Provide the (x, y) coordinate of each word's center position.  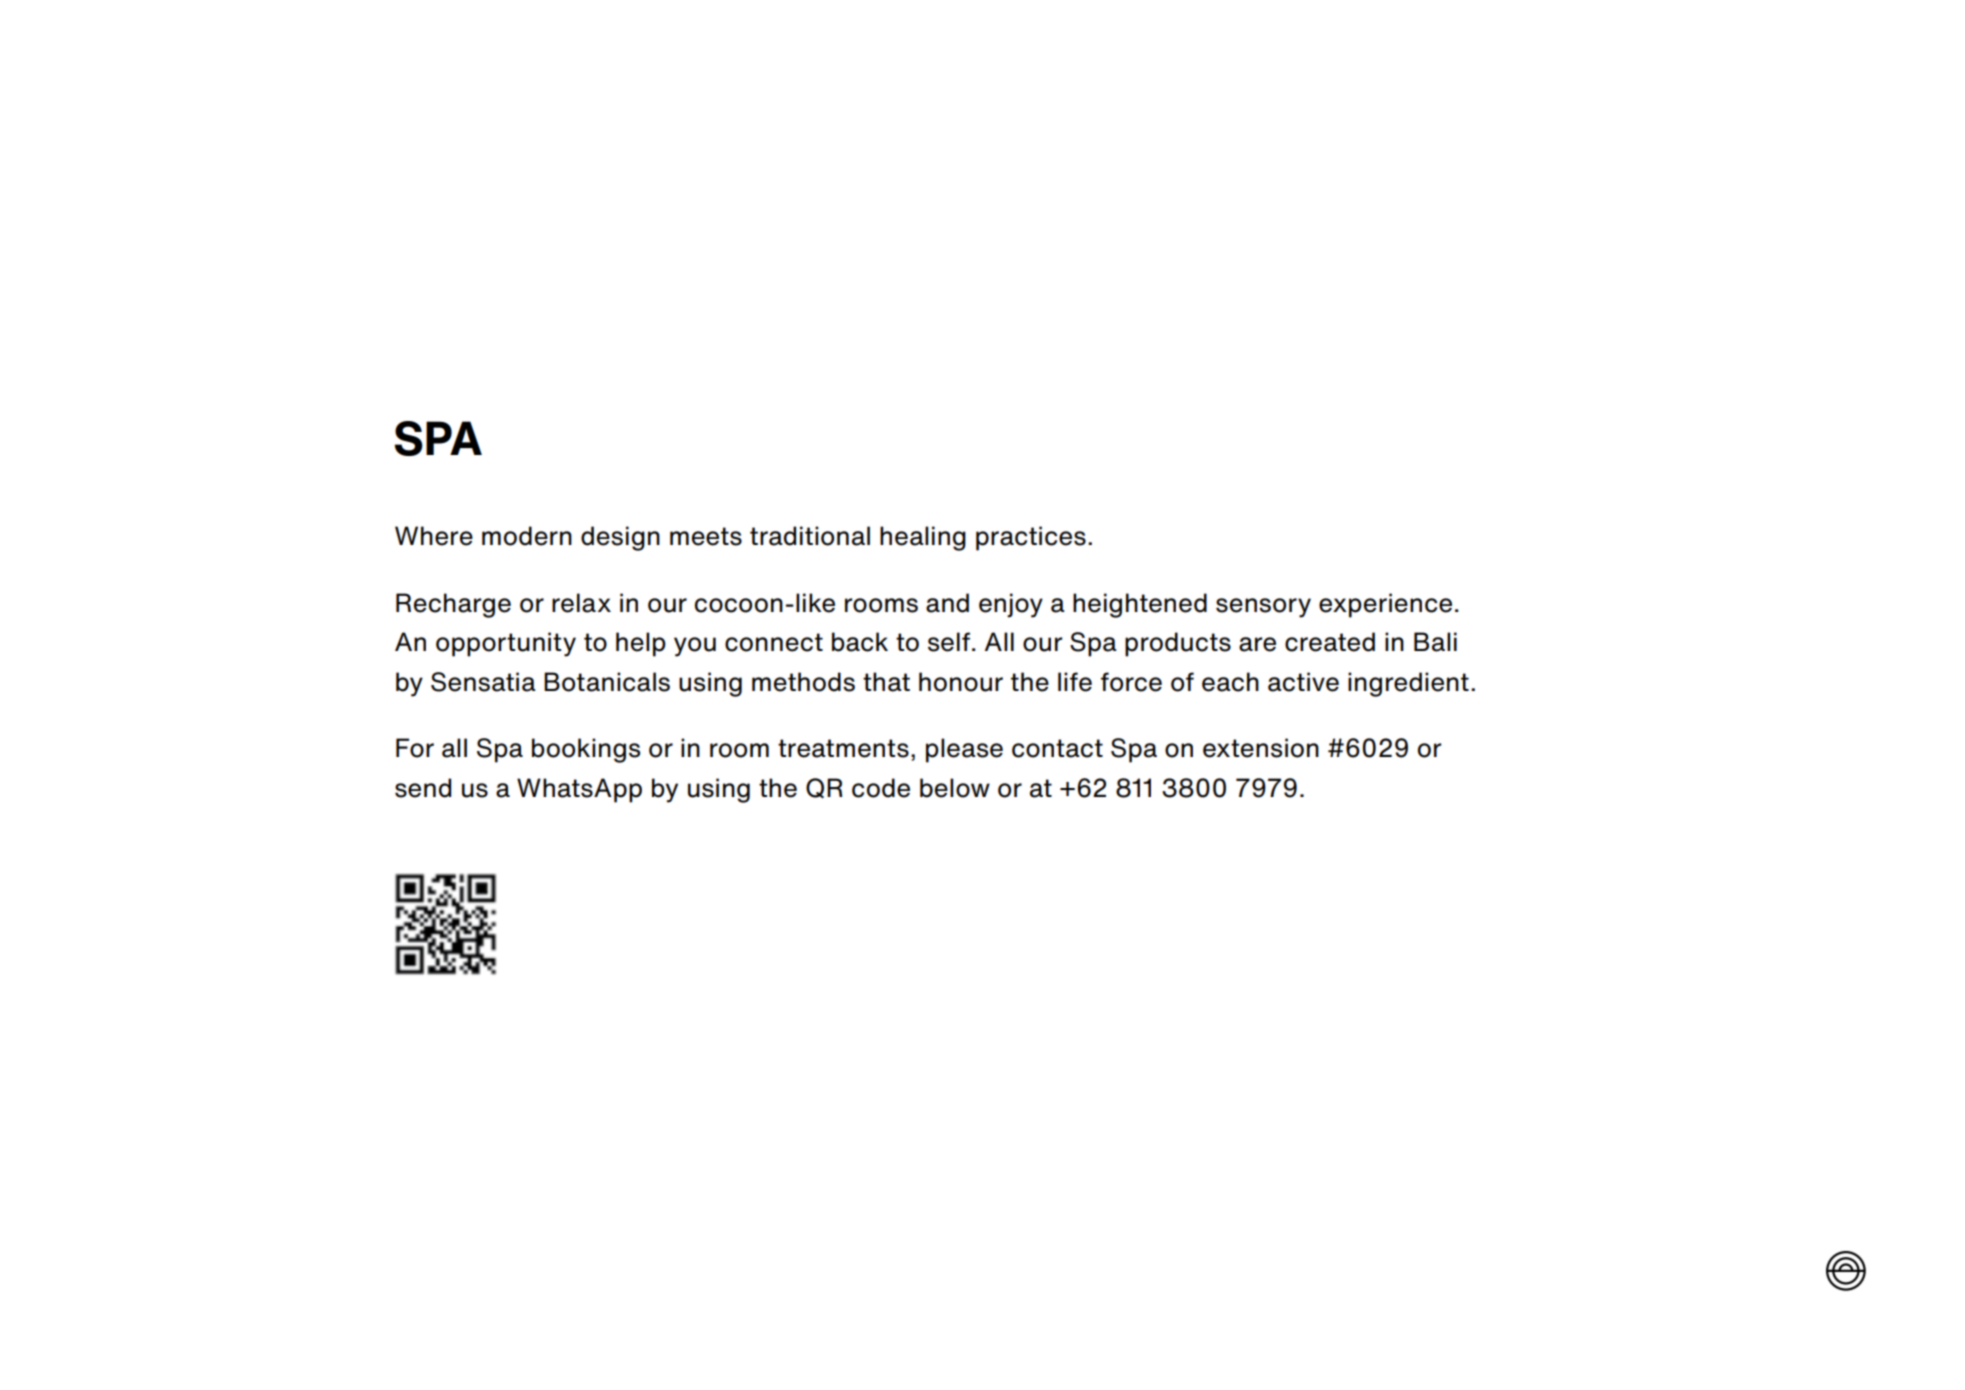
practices (1031, 538)
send (423, 788)
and (947, 603)
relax (581, 603)
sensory (1263, 608)
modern (527, 536)
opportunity (506, 644)
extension (1261, 748)
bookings (586, 750)
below (955, 788)
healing (923, 538)
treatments (843, 748)
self (950, 642)
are (1257, 644)
